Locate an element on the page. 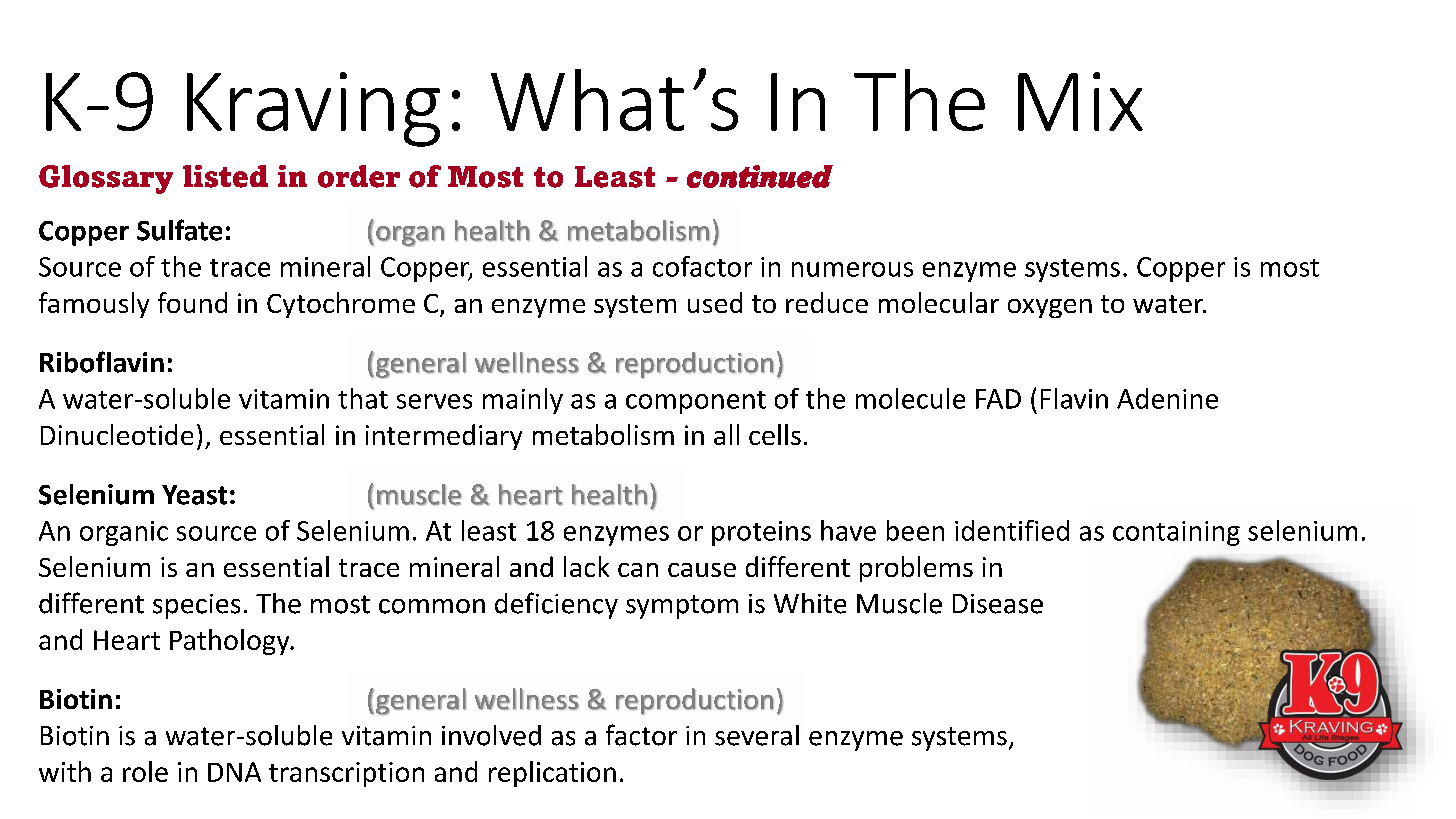  DNA is located at coordinates (234, 772).
